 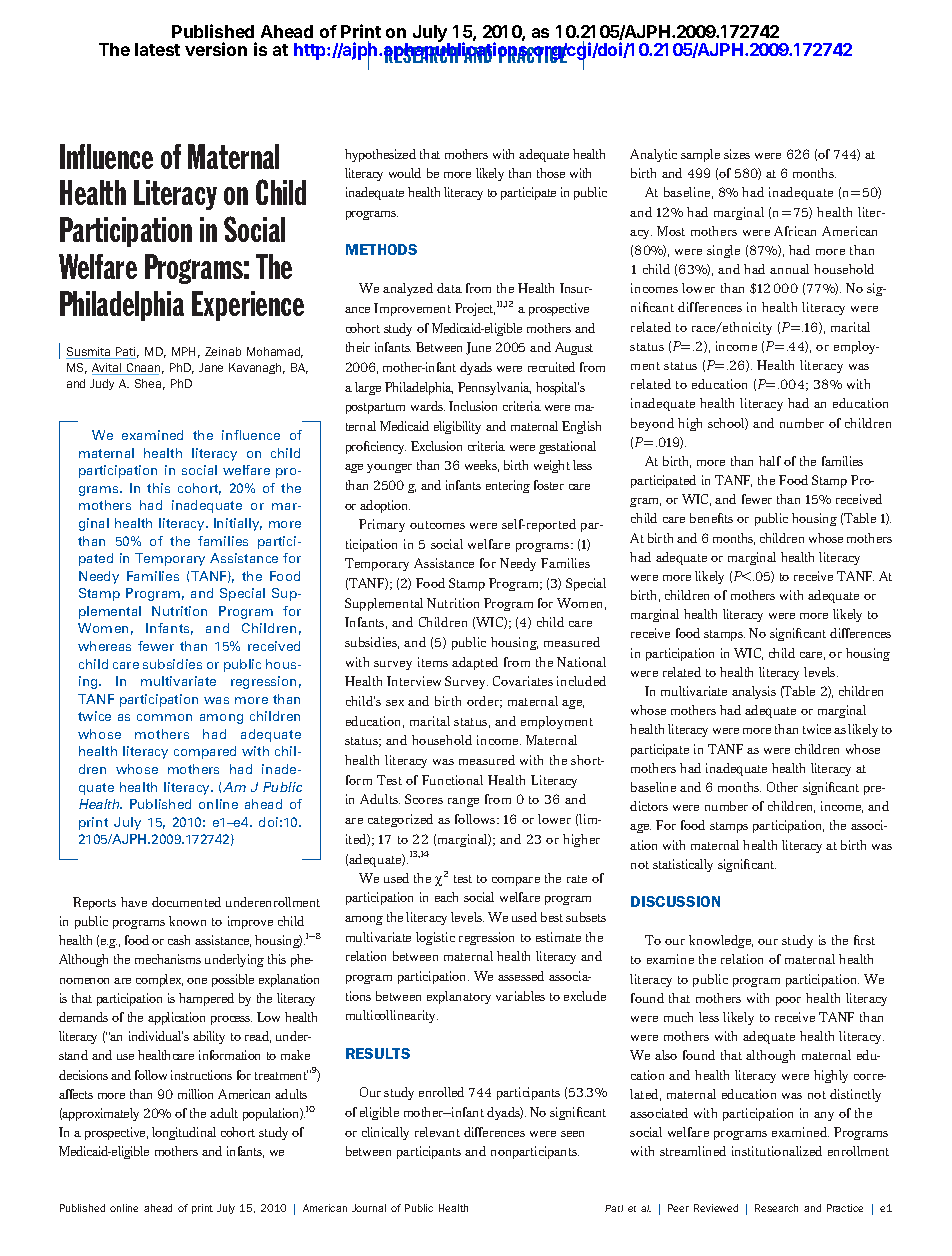 What do you see at coordinates (380, 155) in the screenshot?
I see `hypothesized` at bounding box center [380, 155].
